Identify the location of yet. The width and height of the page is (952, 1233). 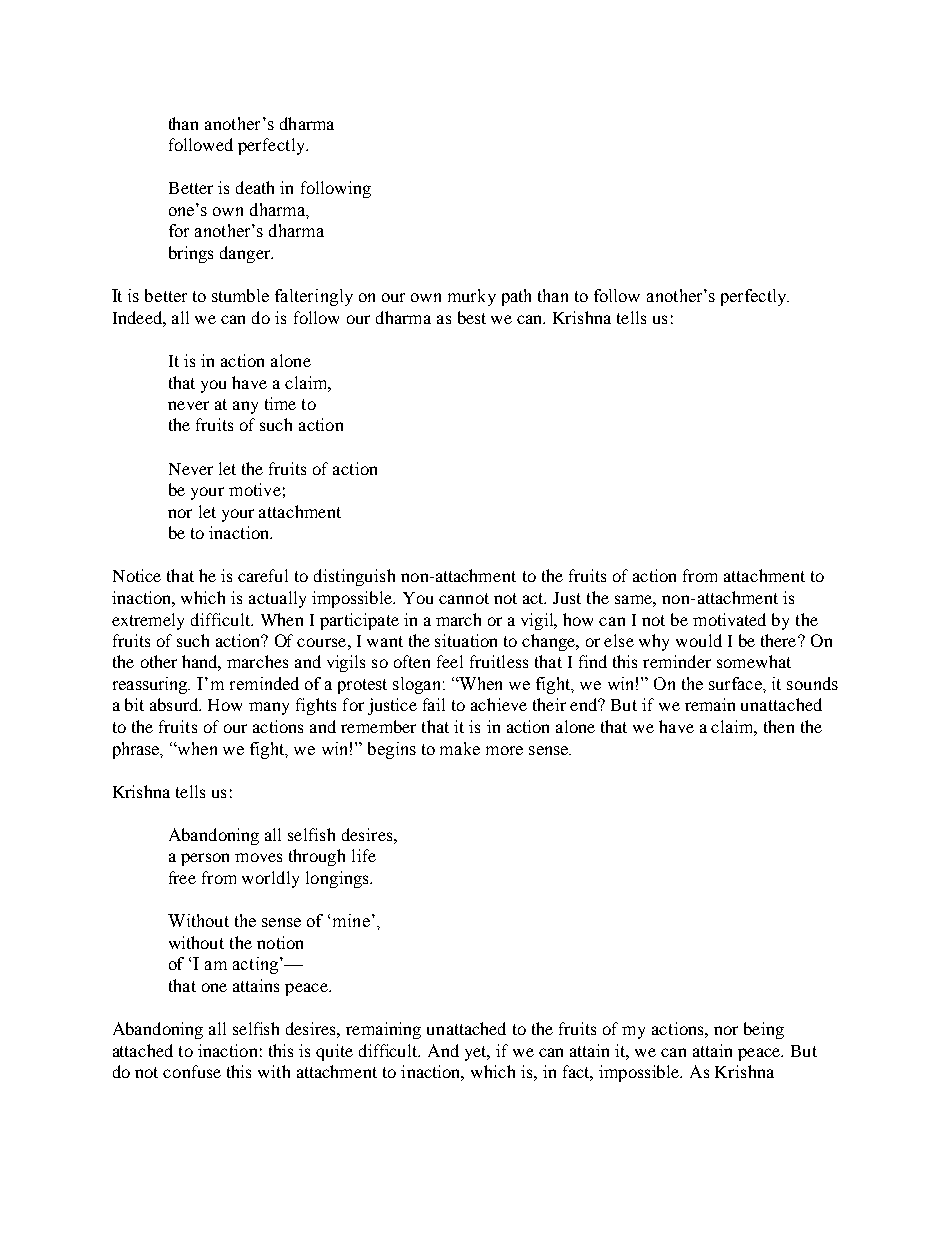
(477, 1053).
